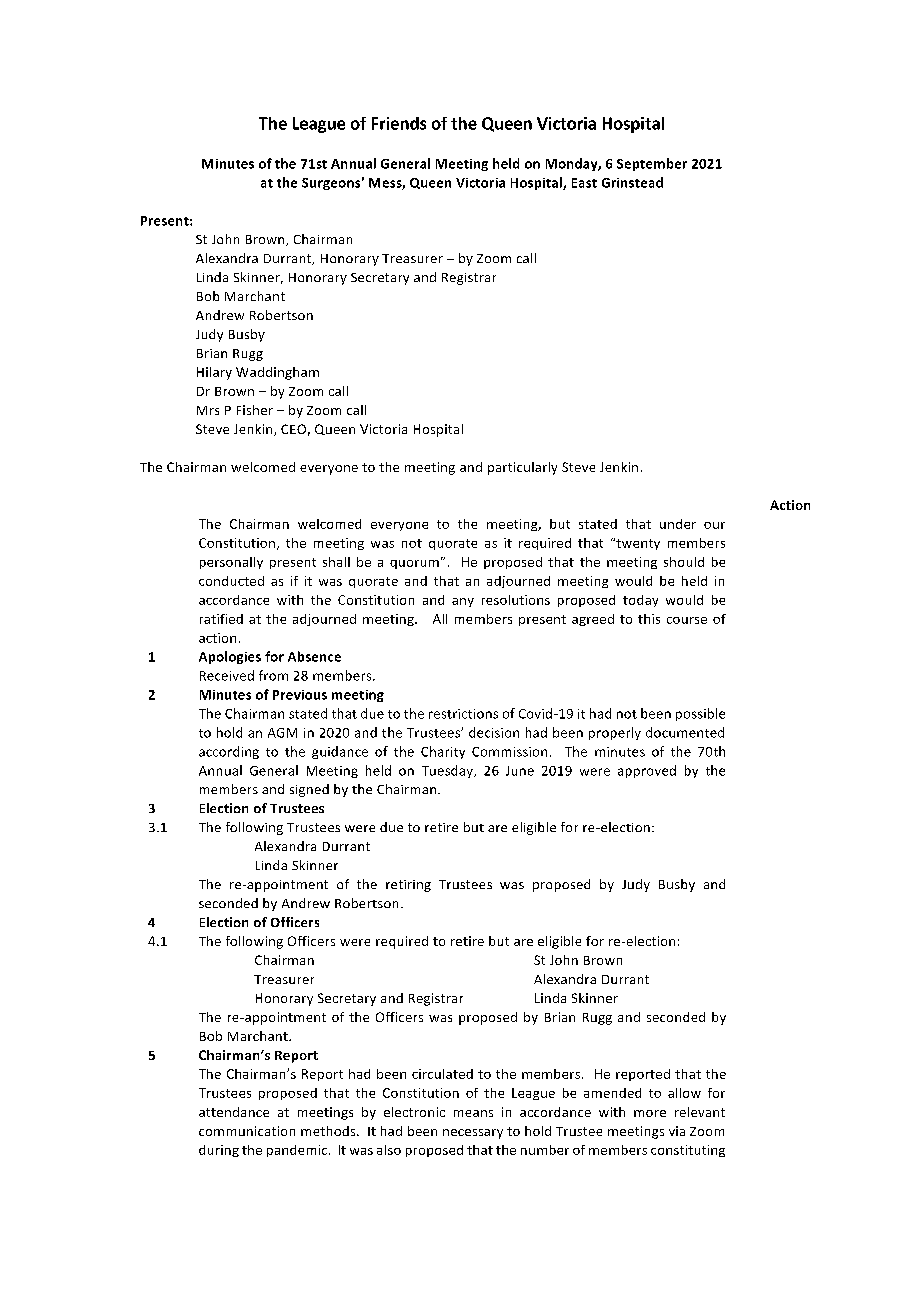  Describe the element at coordinates (649, 619) in the document. I see `this` at that location.
